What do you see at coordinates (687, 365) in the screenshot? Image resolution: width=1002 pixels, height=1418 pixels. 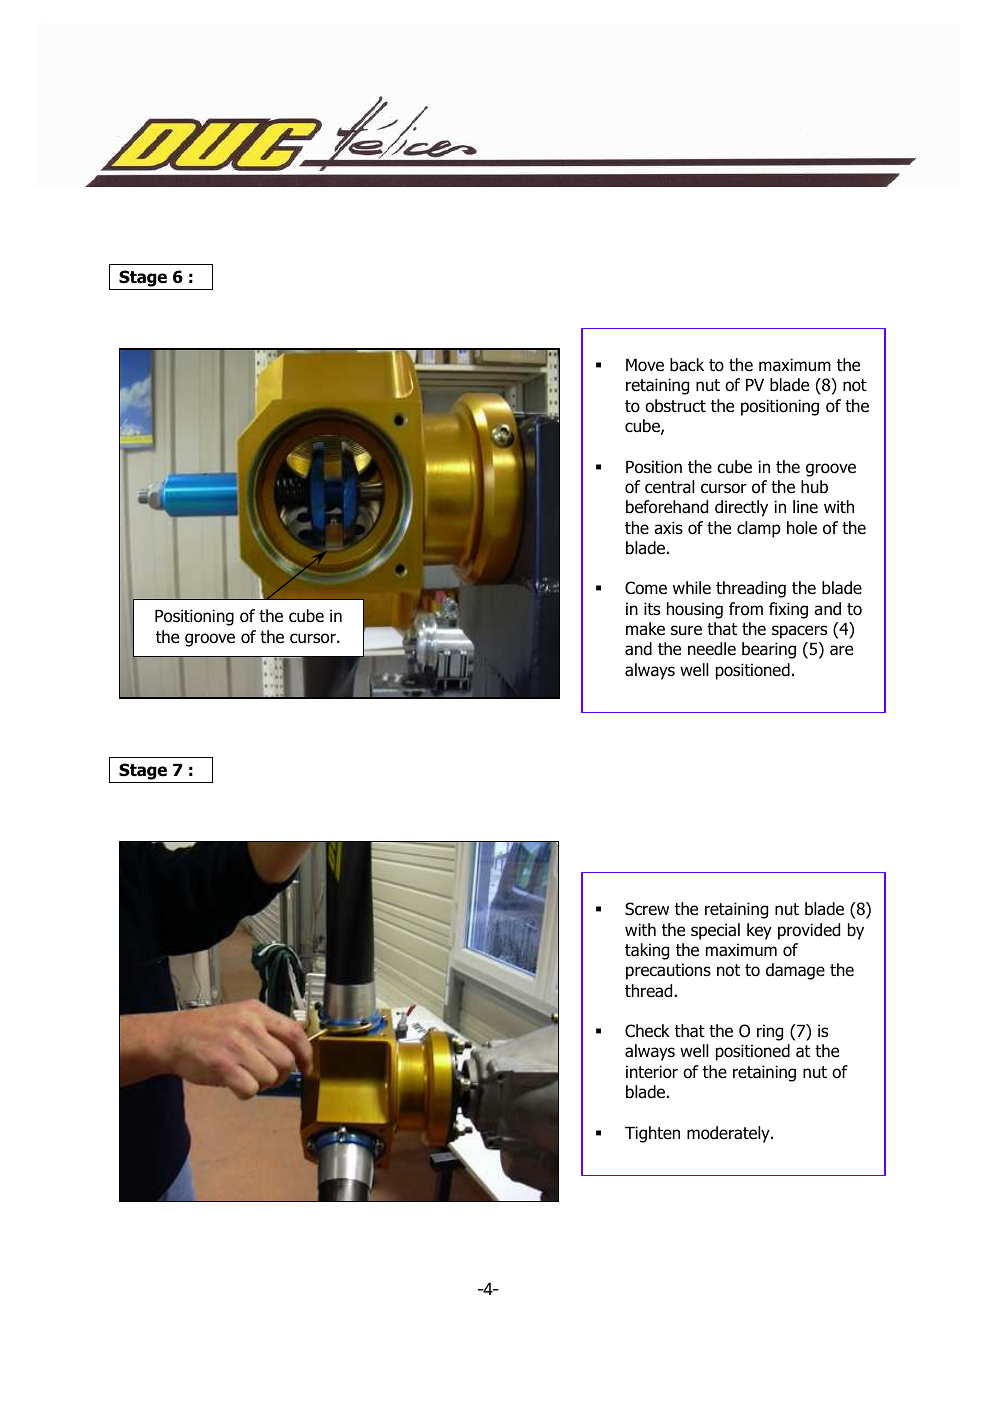 I see `back` at bounding box center [687, 365].
